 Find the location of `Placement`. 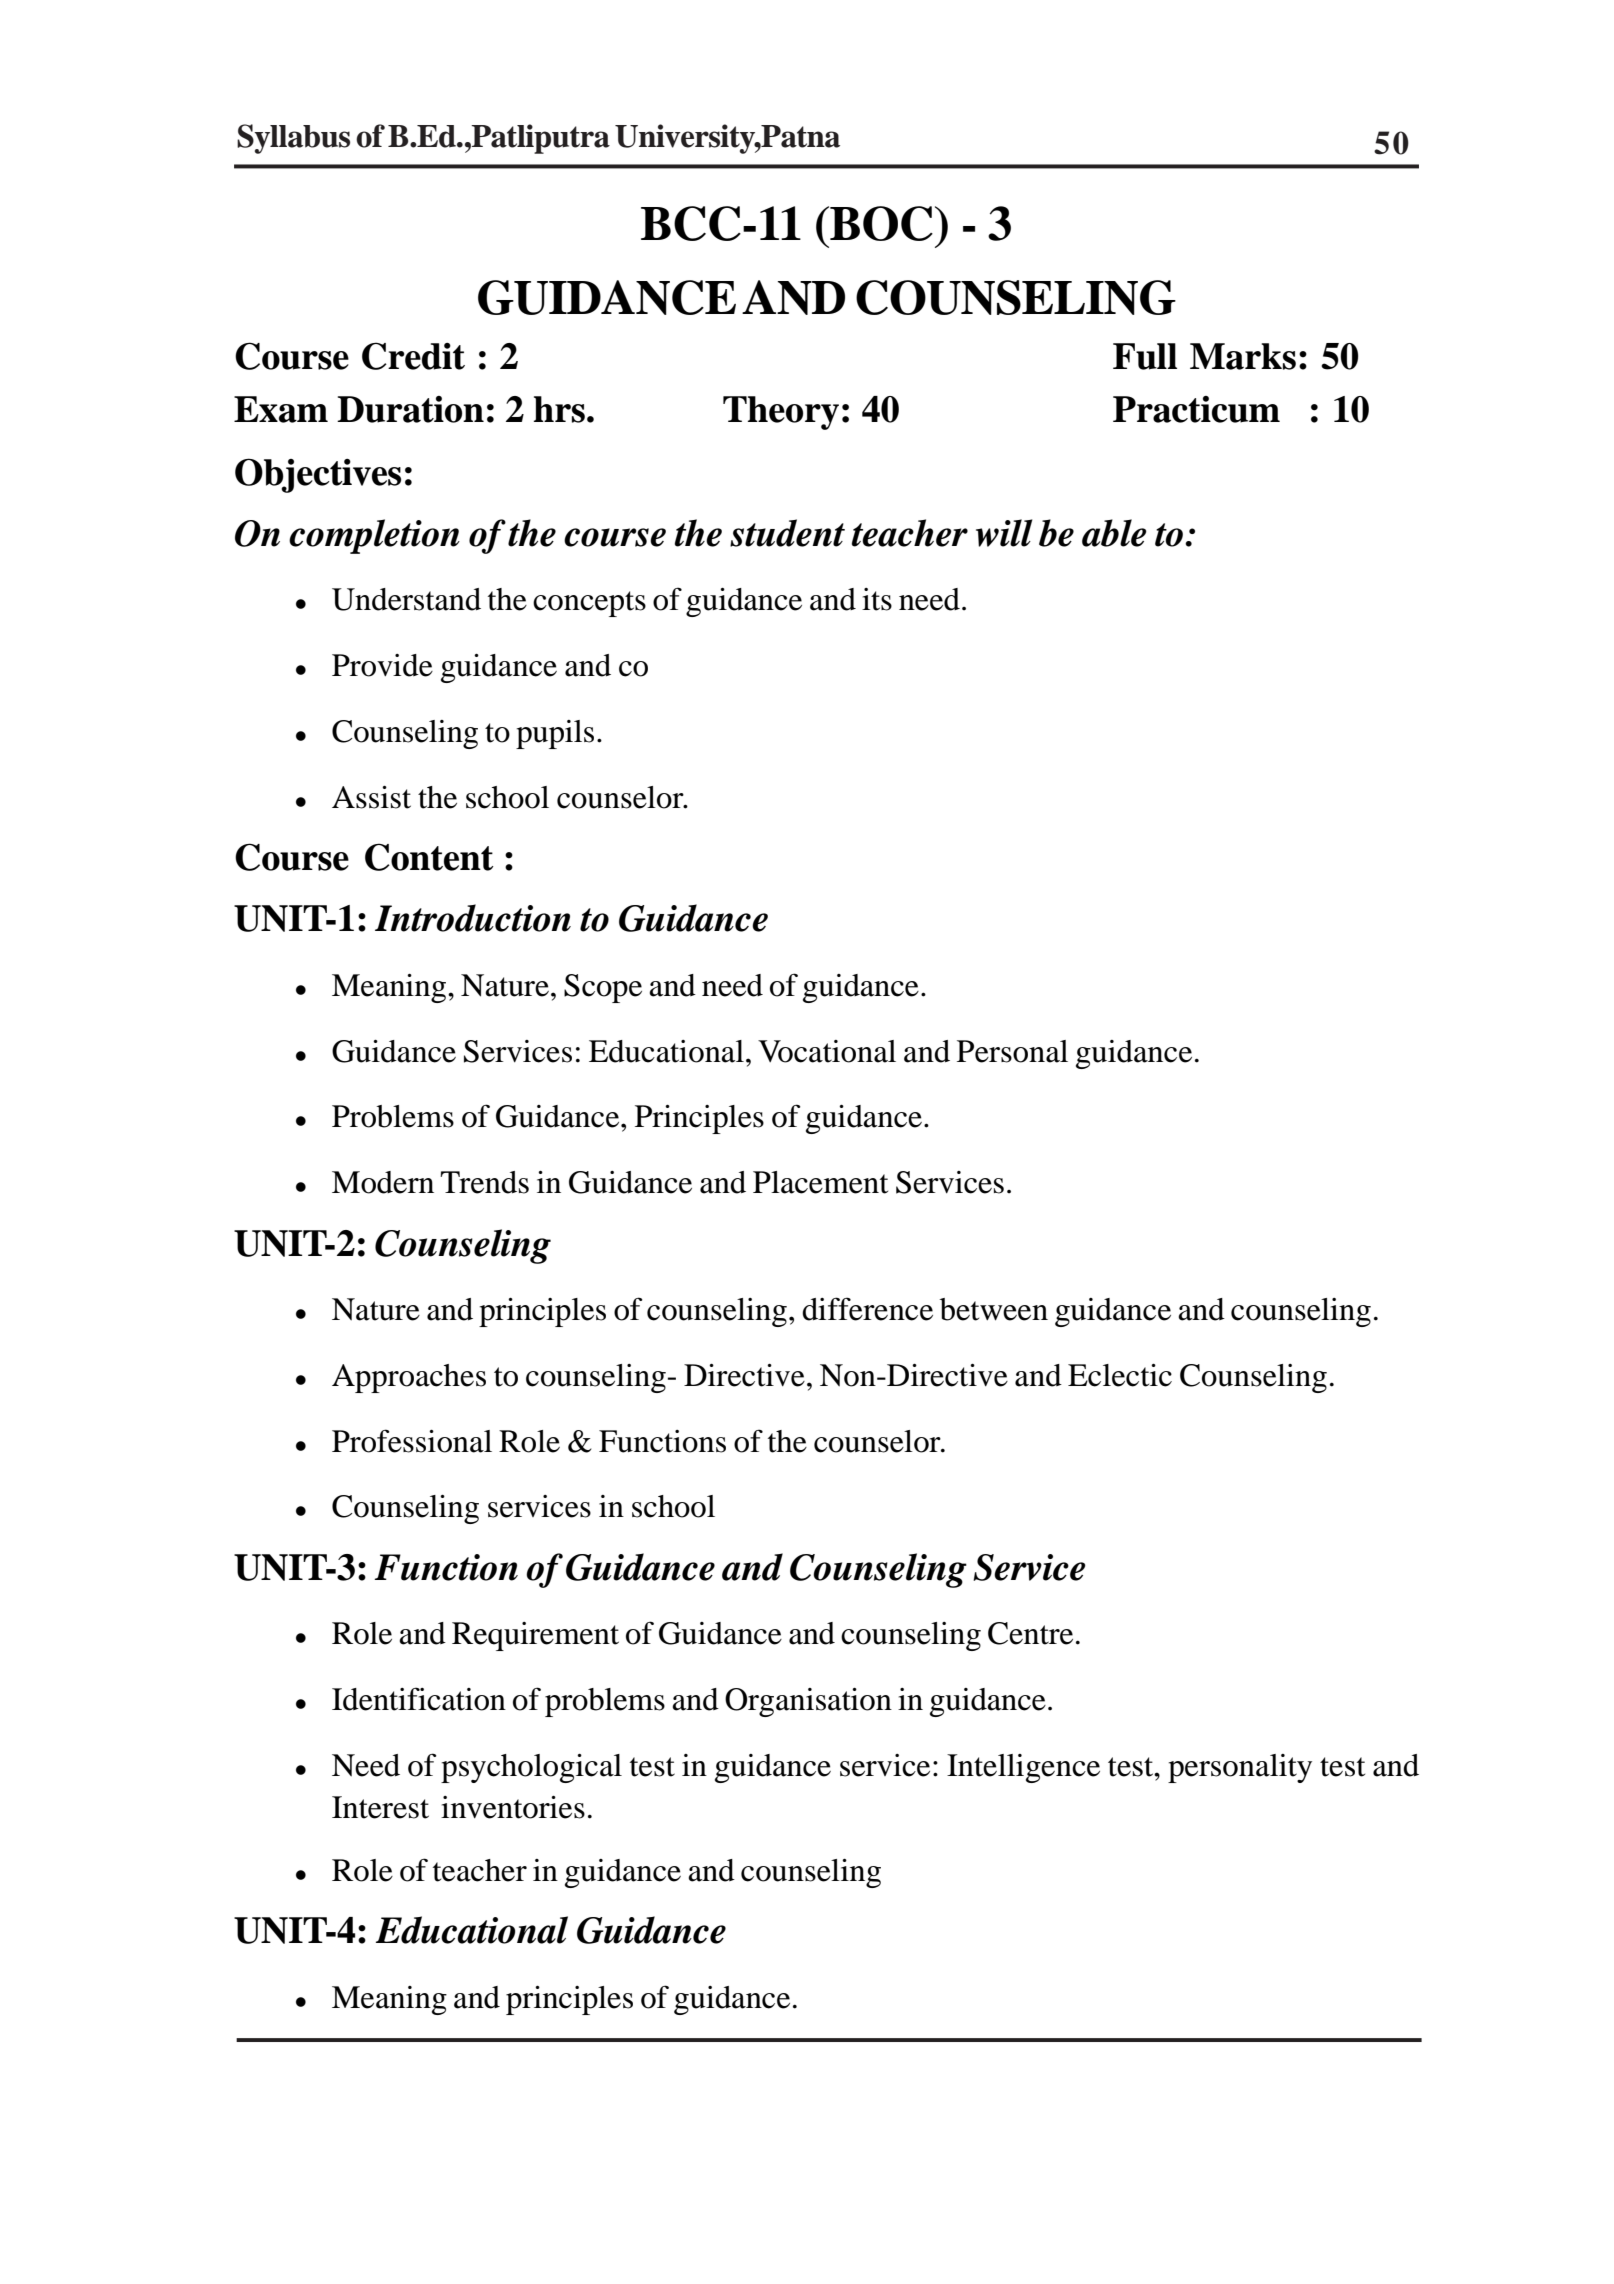

Placement is located at coordinates (820, 1182).
